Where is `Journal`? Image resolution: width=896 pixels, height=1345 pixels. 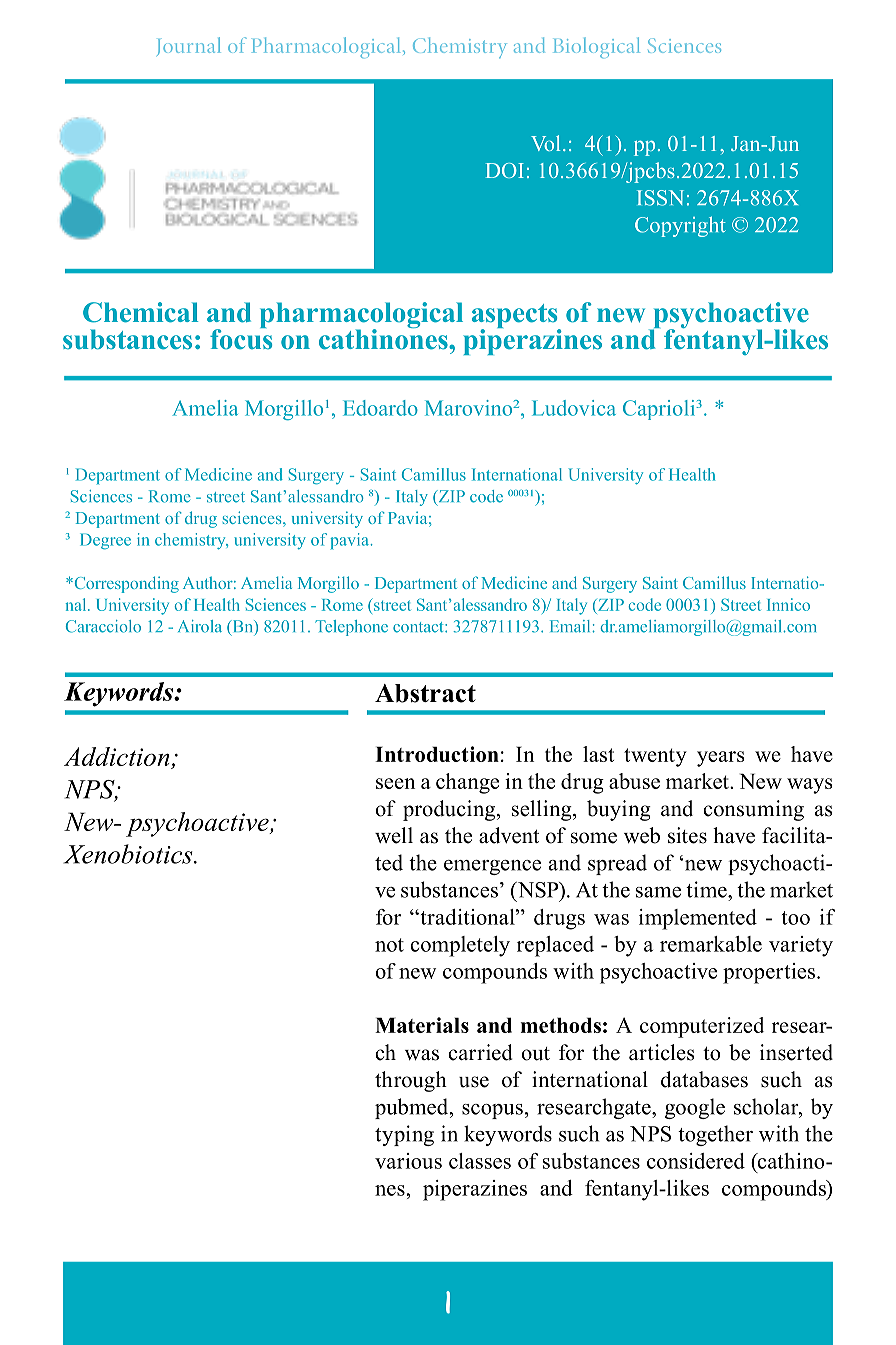
Journal is located at coordinates (189, 46).
